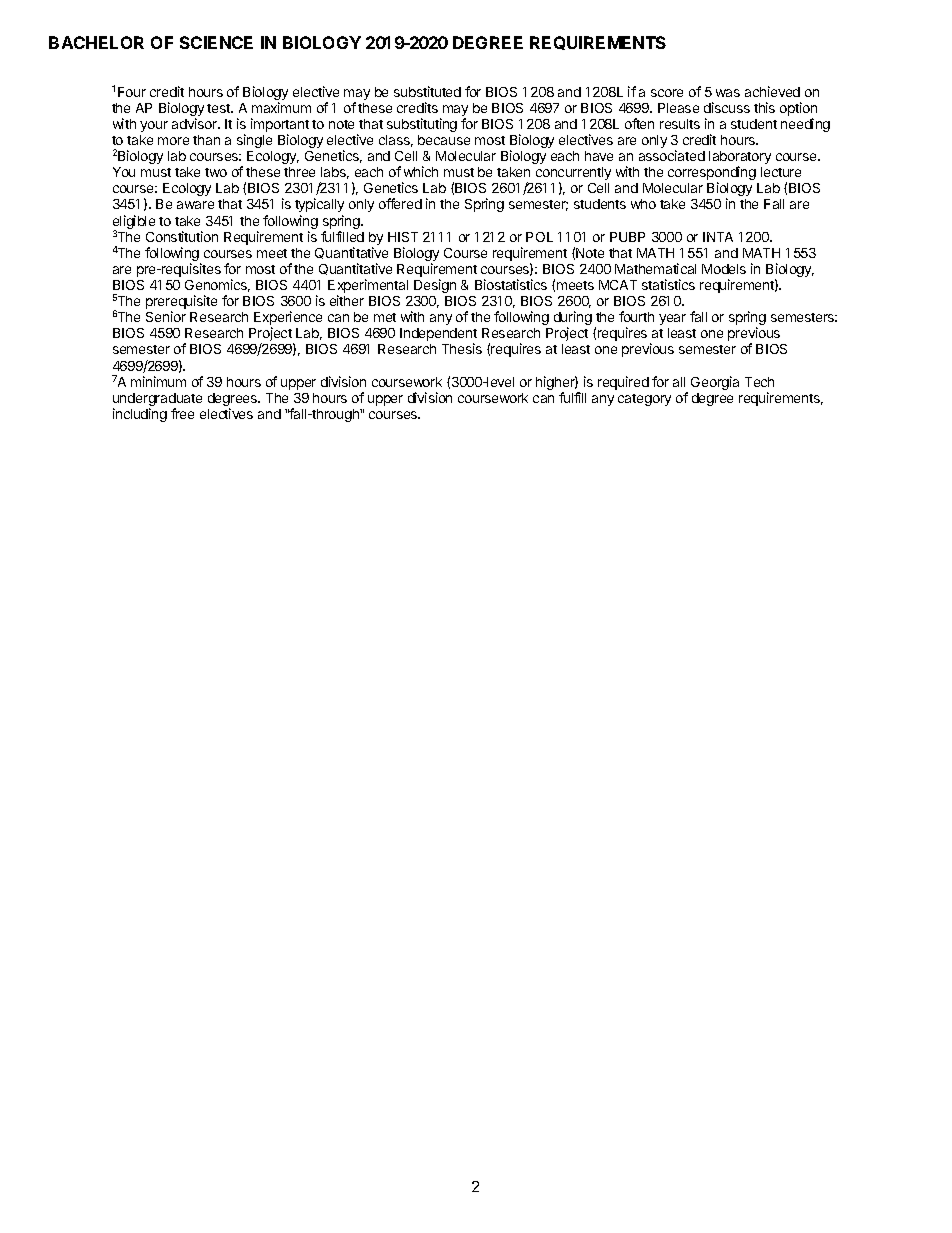  I want to click on year, so click(672, 319).
